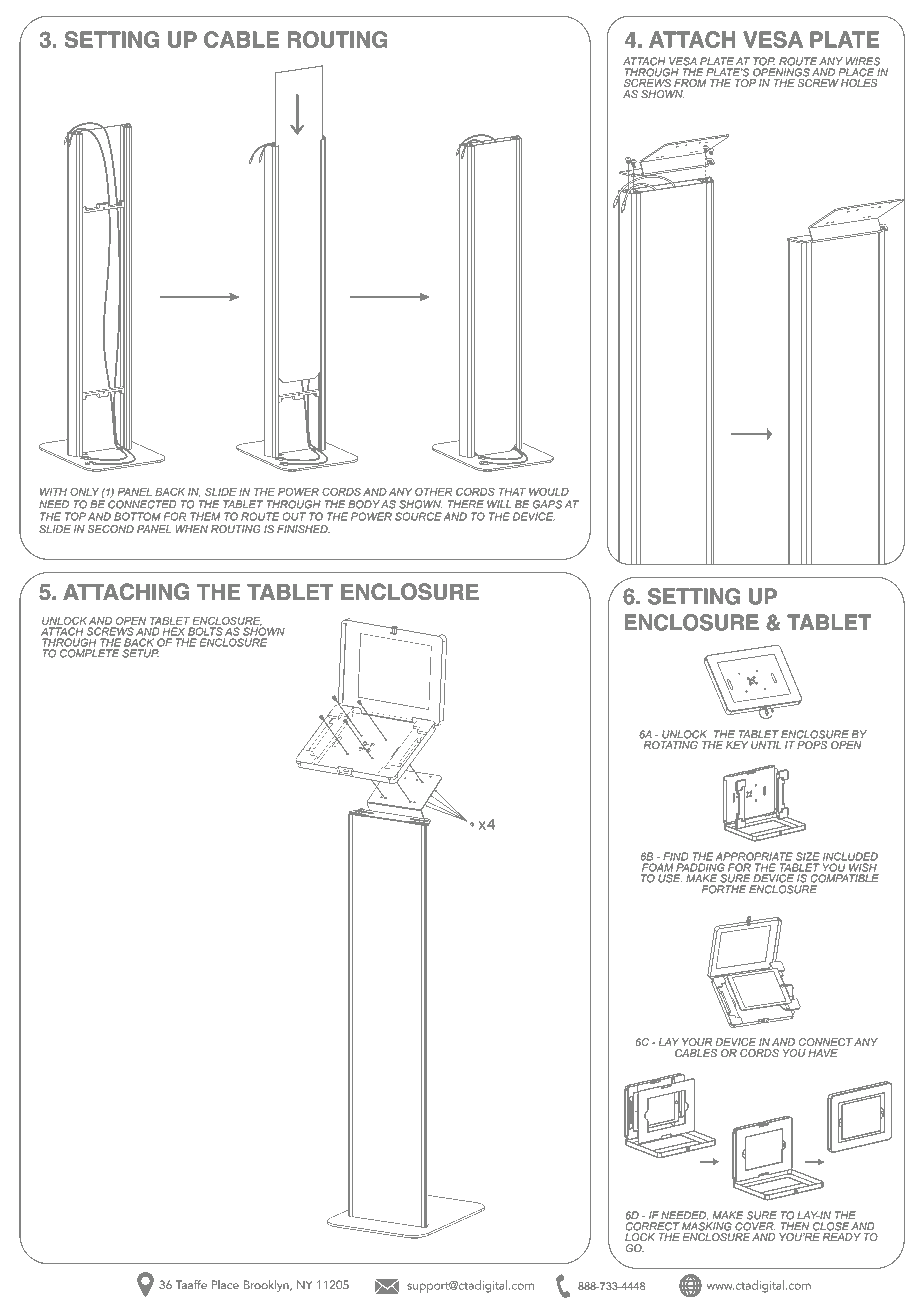 This page has height=1308, width=924. What do you see at coordinates (859, 83) in the page?
I see `HOLES` at bounding box center [859, 83].
